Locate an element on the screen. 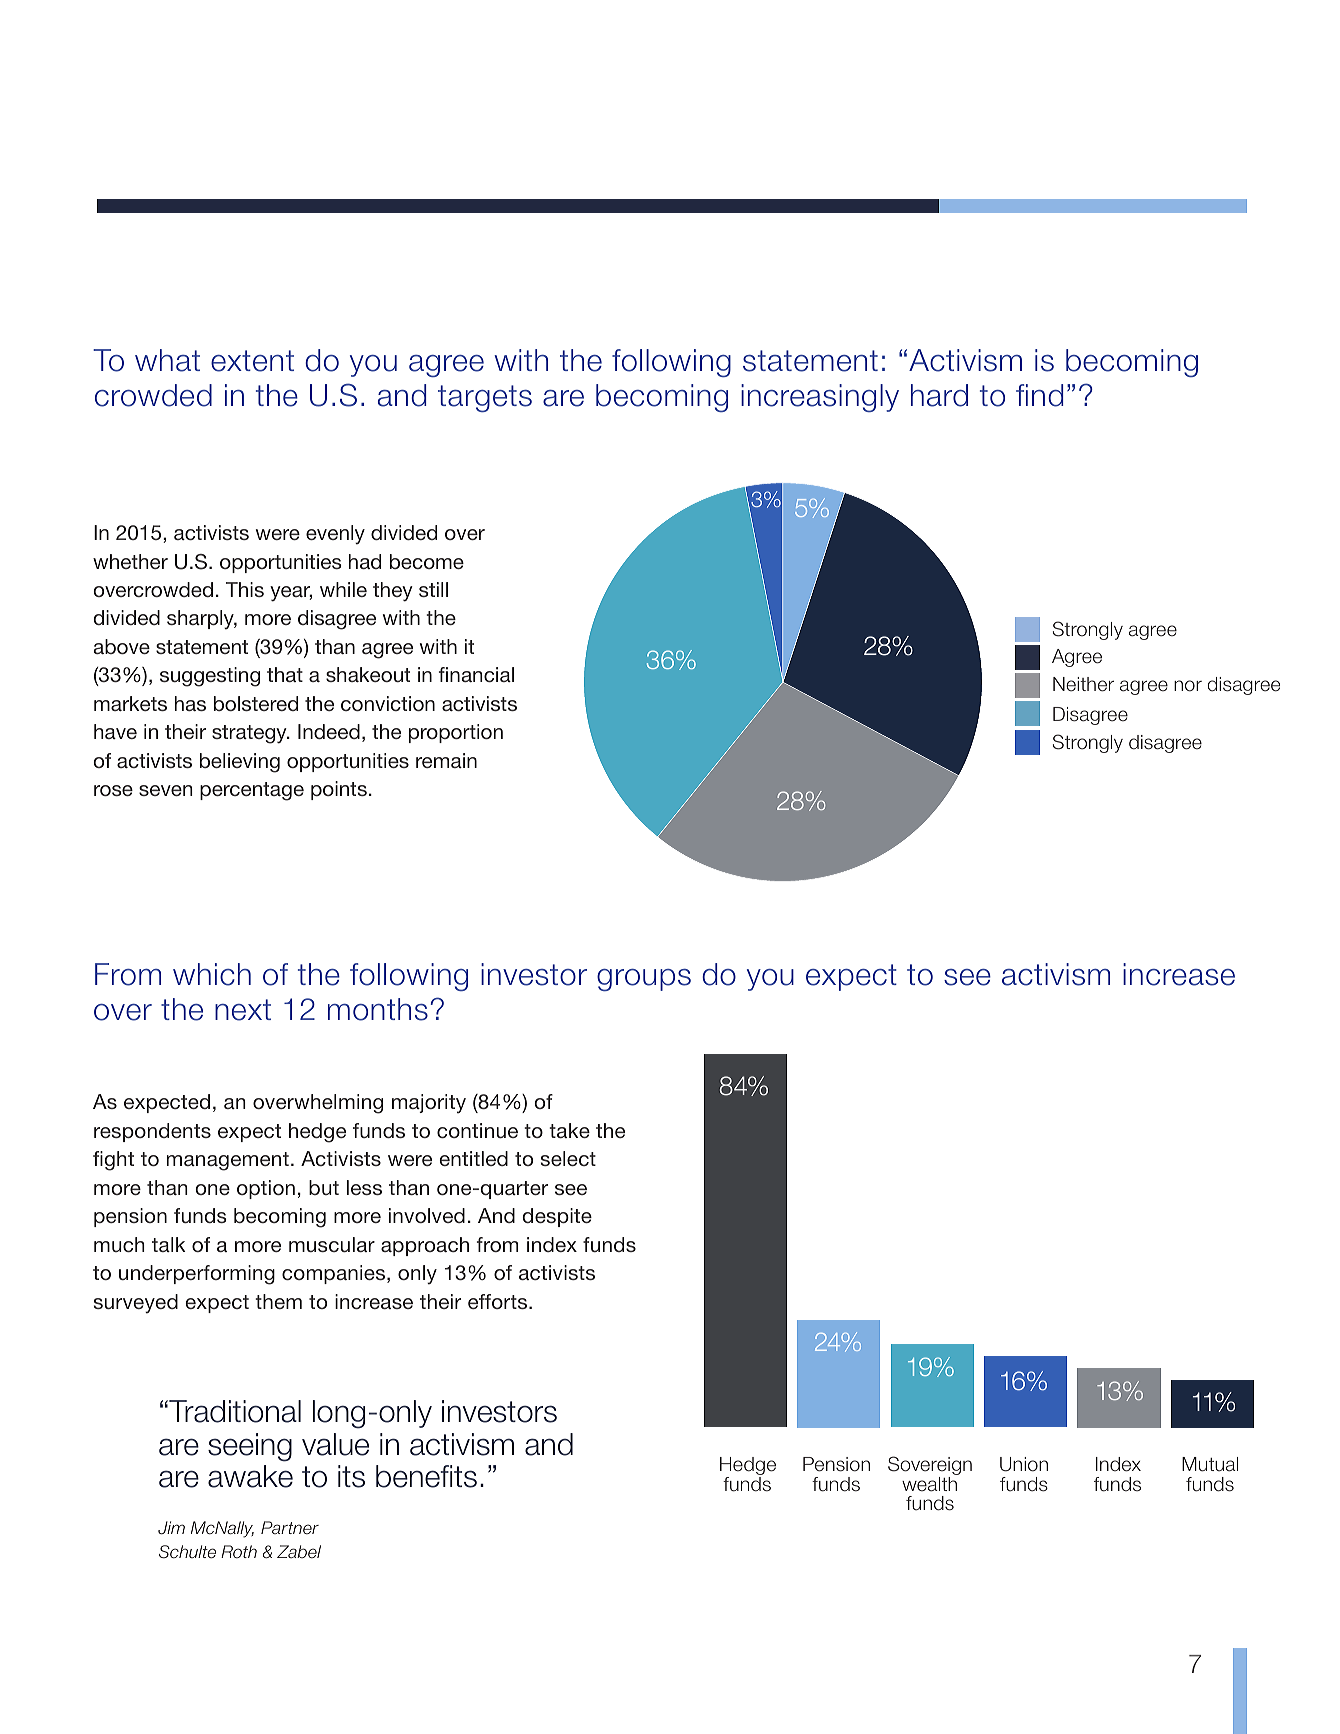 This screenshot has width=1340, height=1734. increasingly is located at coordinates (820, 398).
